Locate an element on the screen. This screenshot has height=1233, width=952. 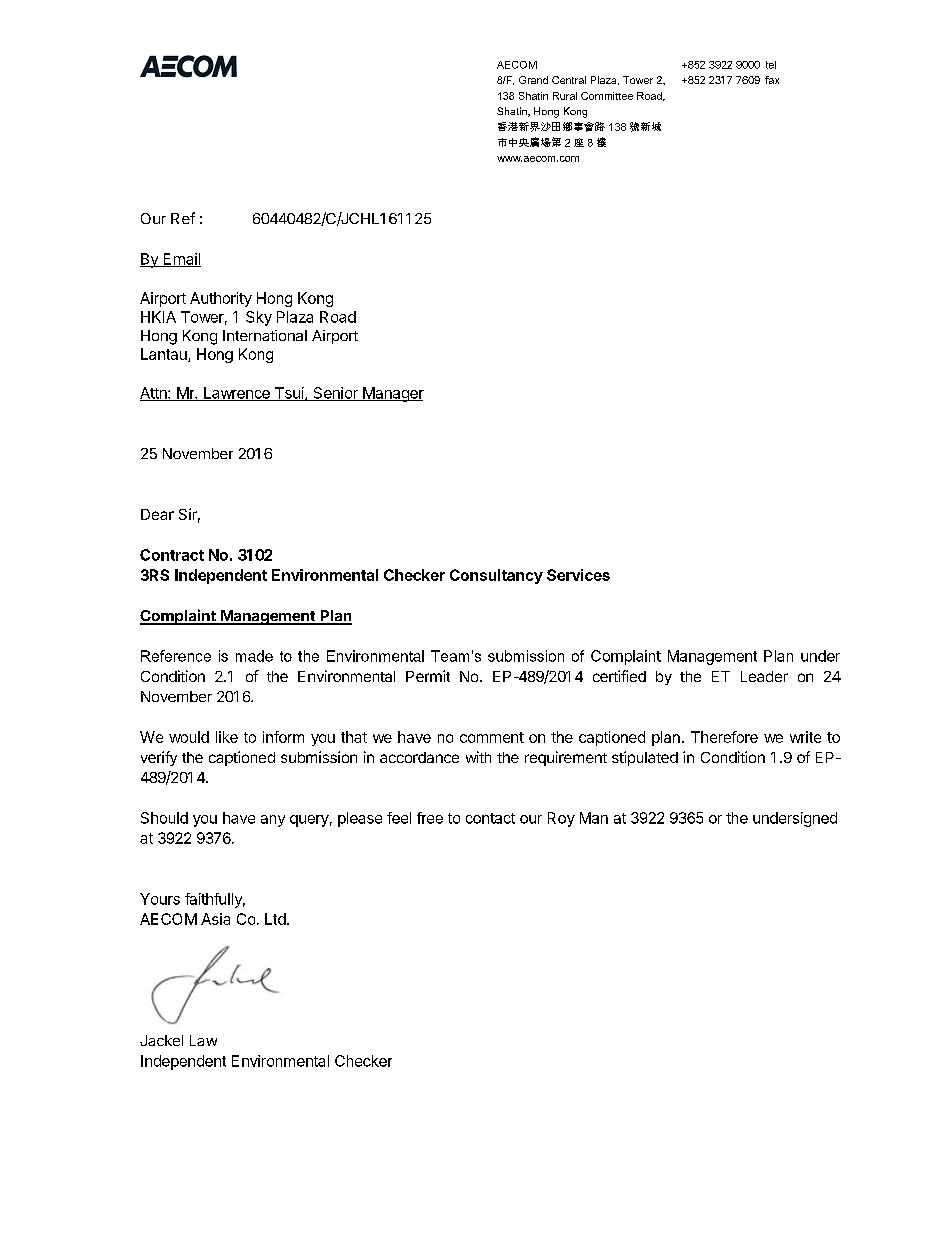
Manager is located at coordinates (392, 394).
